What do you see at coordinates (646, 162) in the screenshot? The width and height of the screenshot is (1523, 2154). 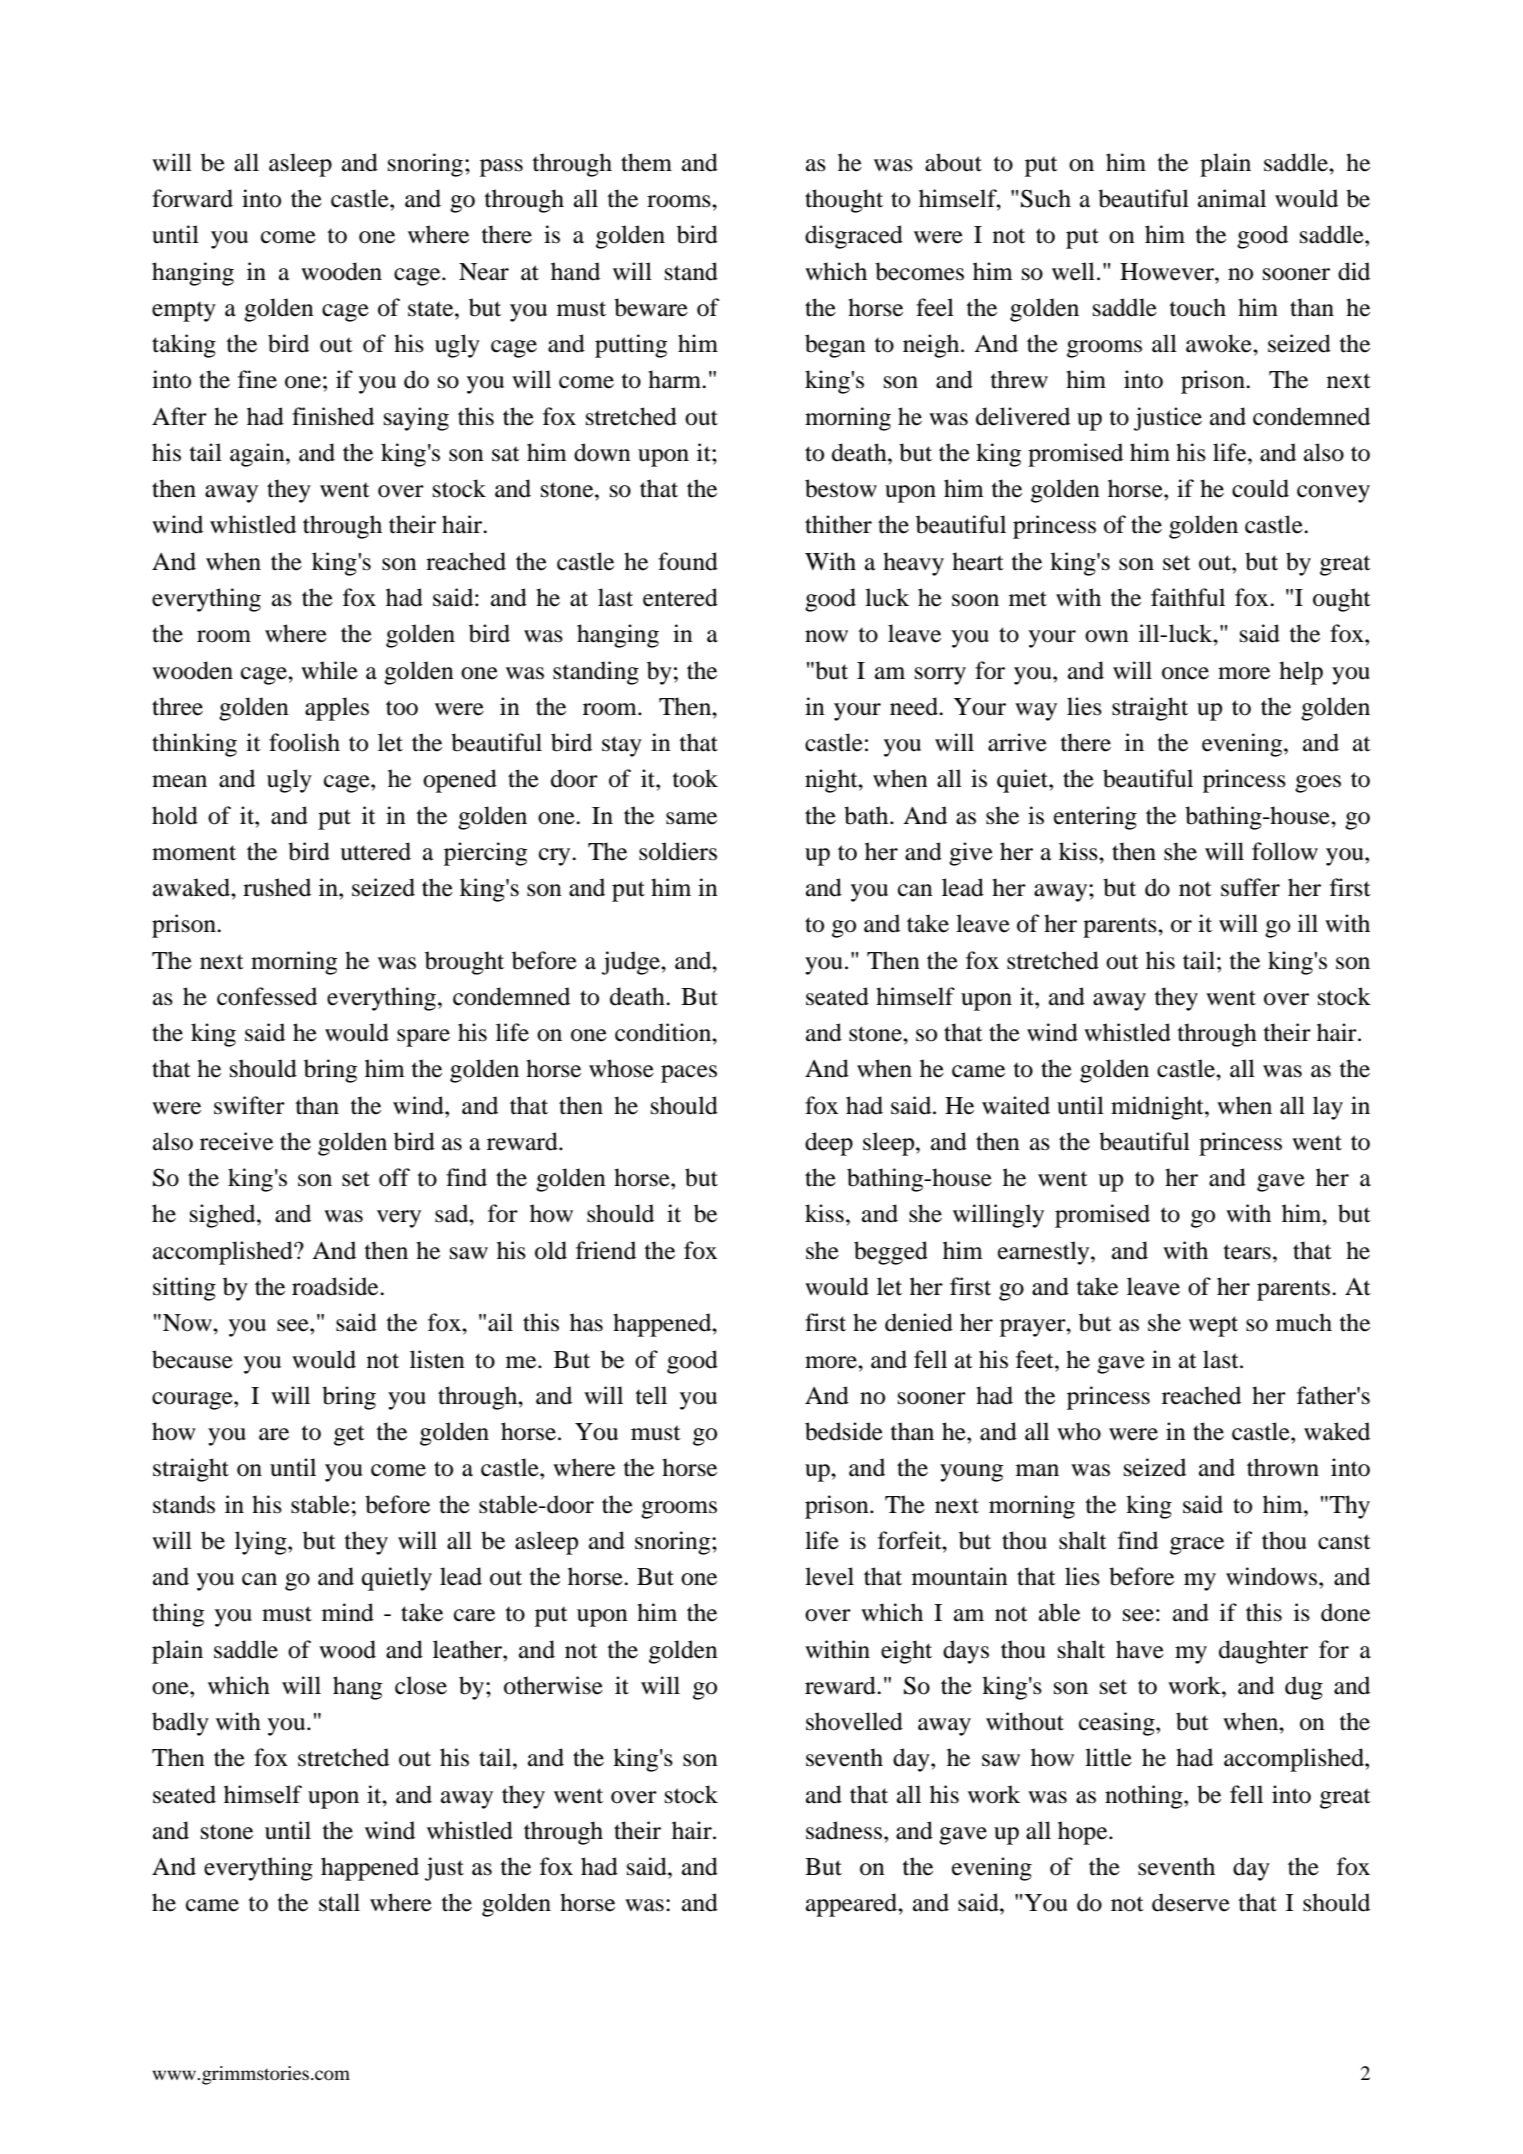 I see `them` at bounding box center [646, 162].
